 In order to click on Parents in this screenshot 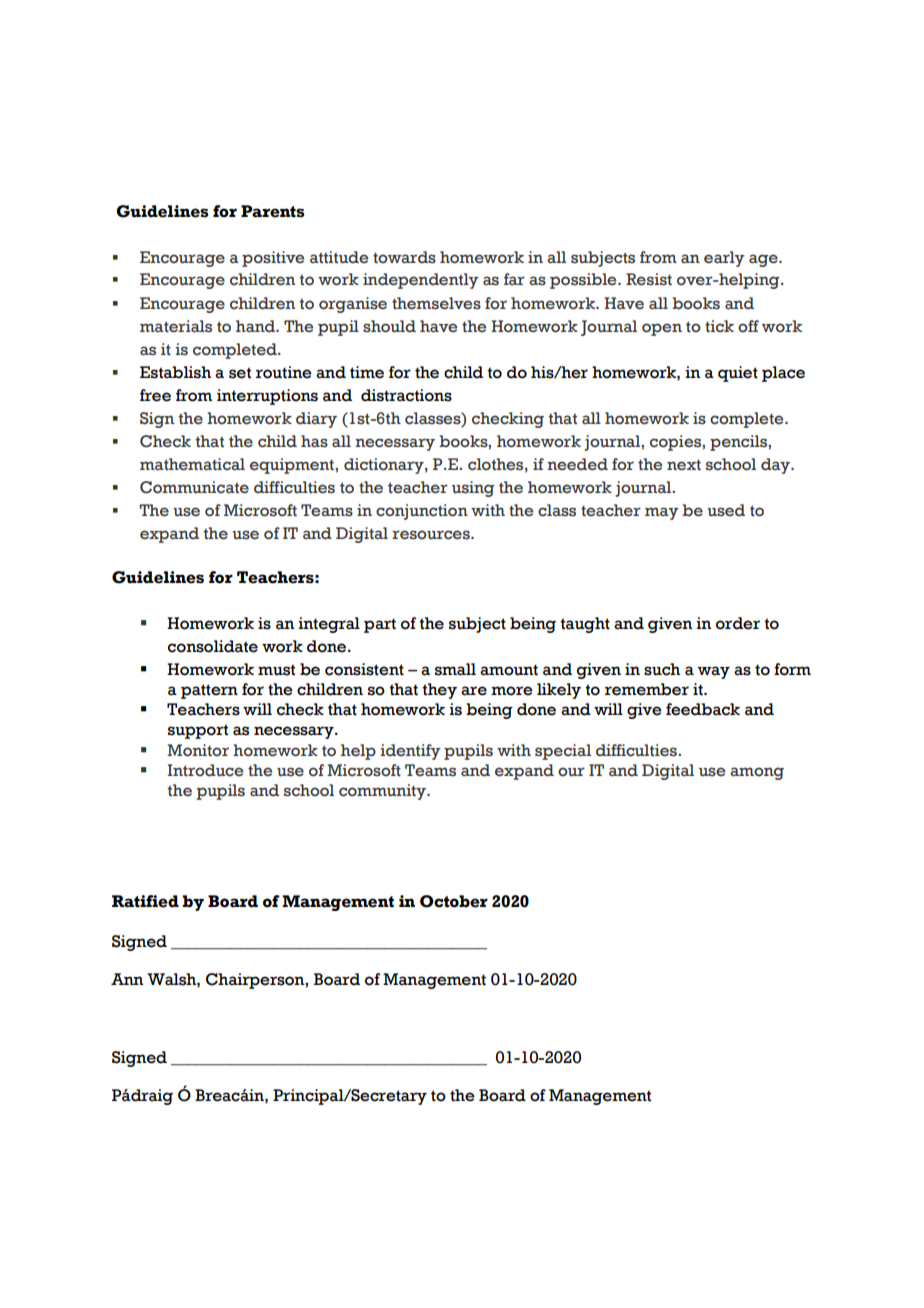, I will do `click(273, 211)`.
